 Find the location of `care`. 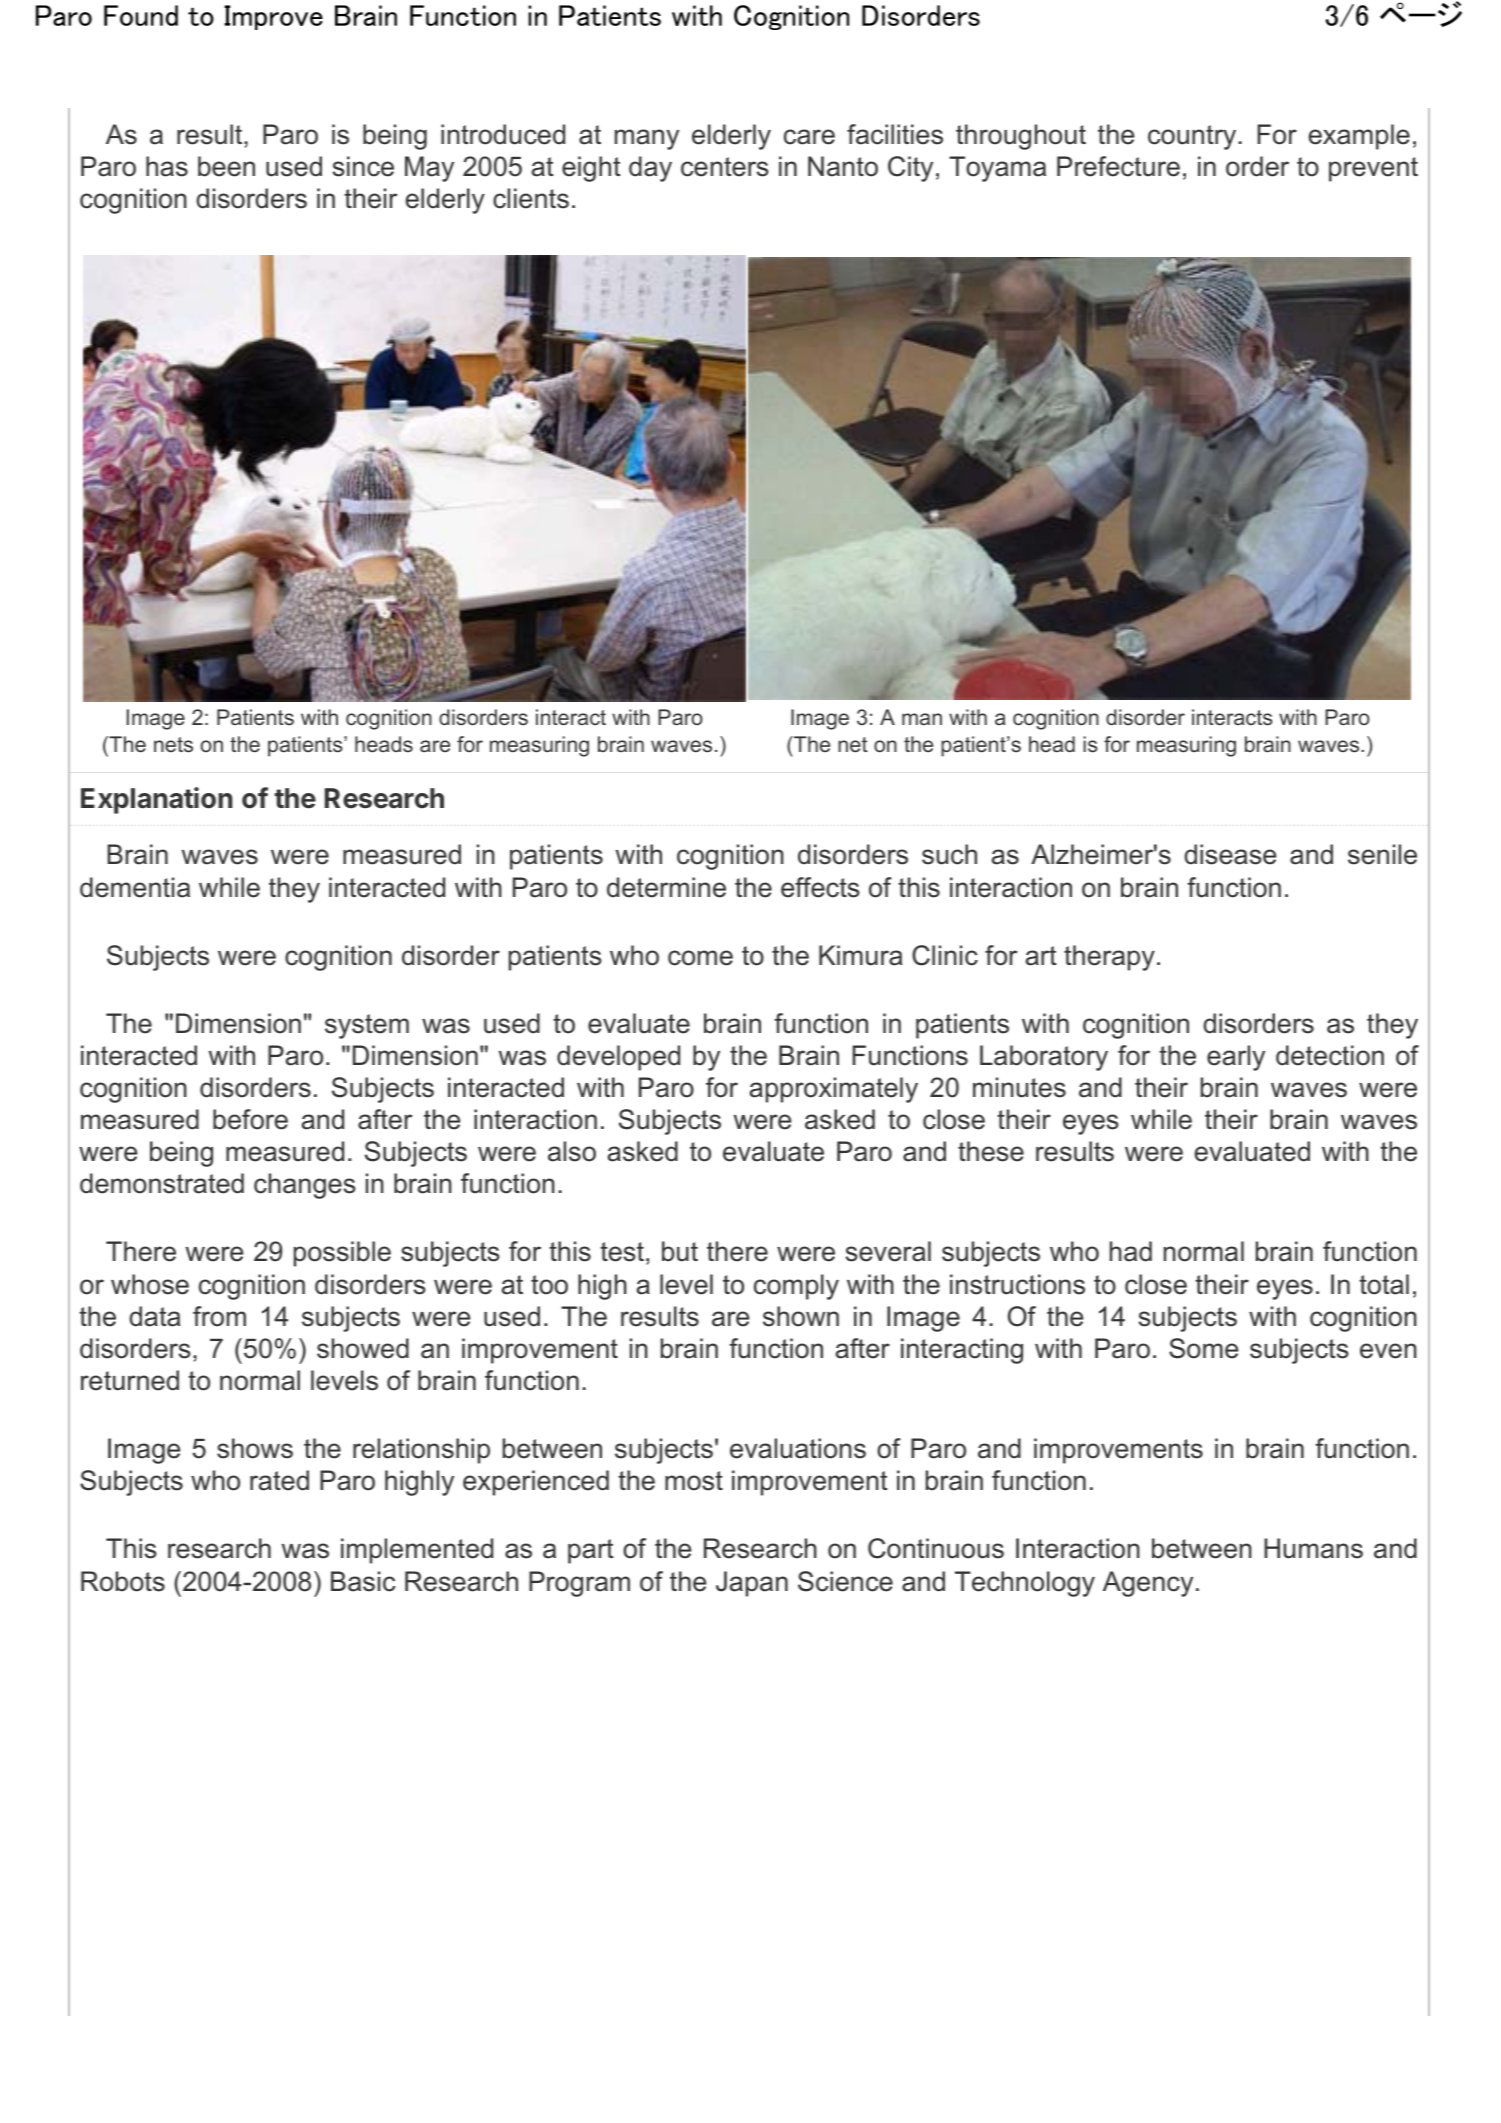

care is located at coordinates (809, 137).
